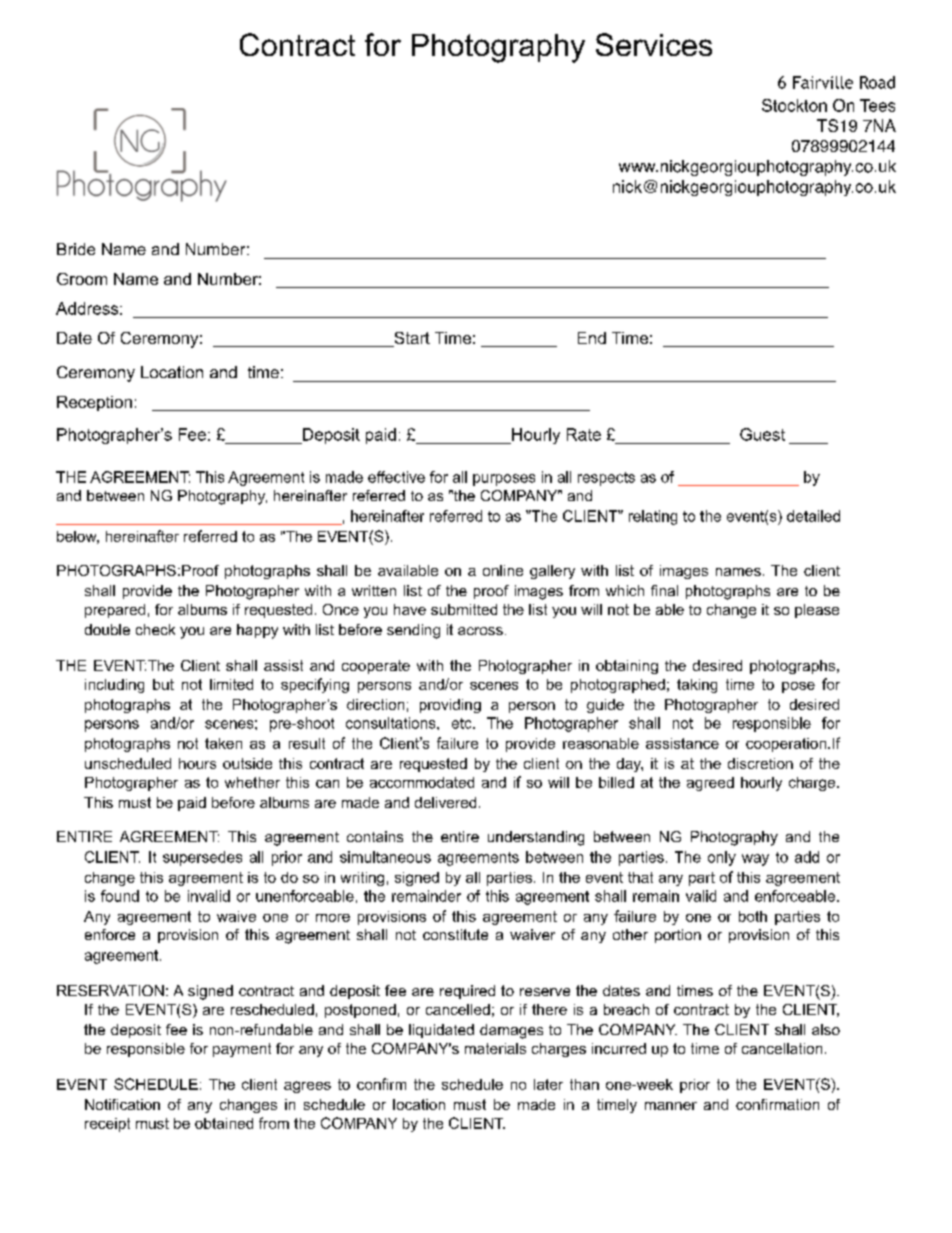 The height and width of the image is (1233, 952). I want to click on cancellation, so click(782, 1048).
